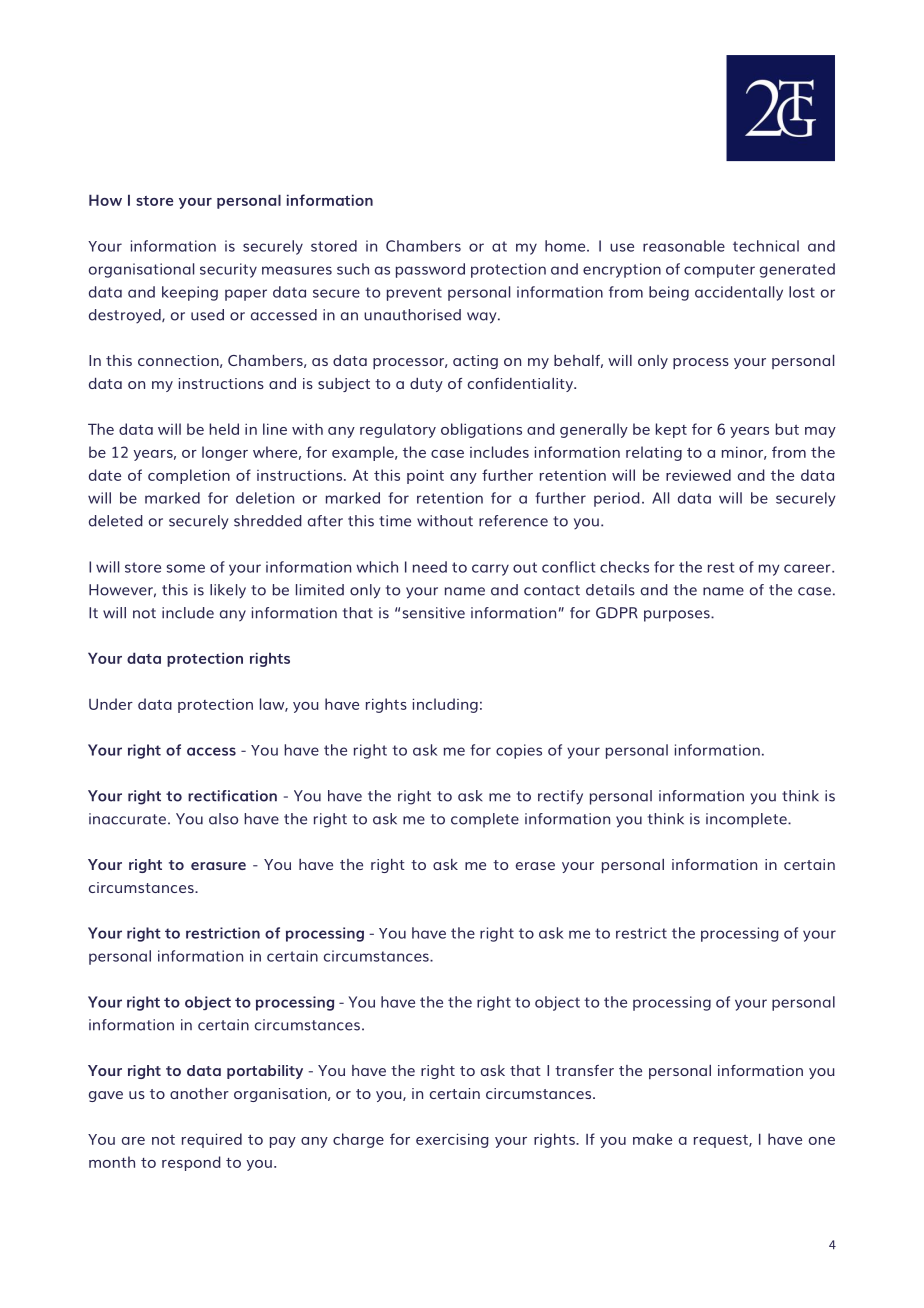 Image resolution: width=924 pixels, height=1308 pixels. Describe the element at coordinates (189, 476) in the screenshot. I see `completion` at that location.
